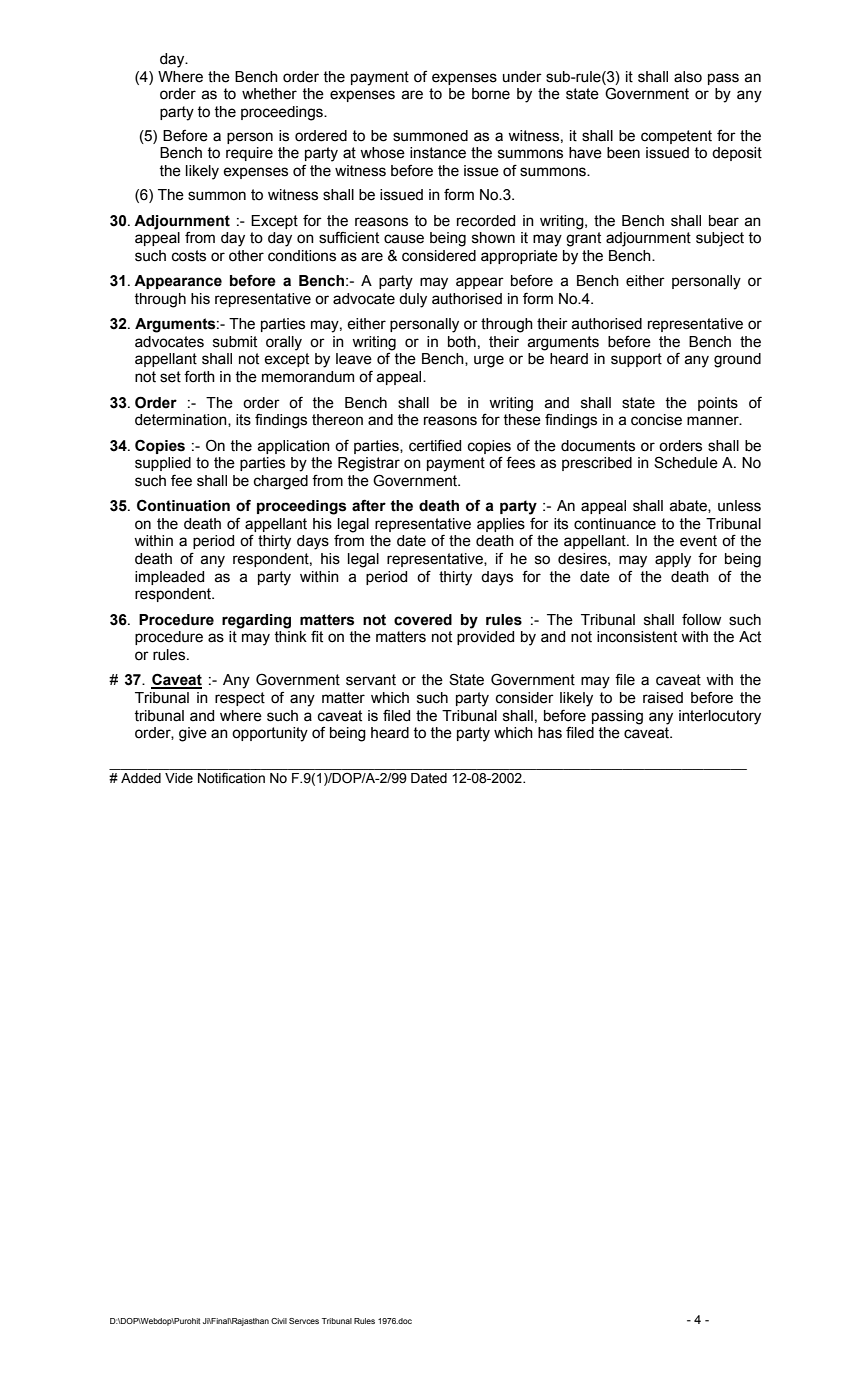 This image has height=1400, width=849. I want to click on instance, so click(438, 153).
